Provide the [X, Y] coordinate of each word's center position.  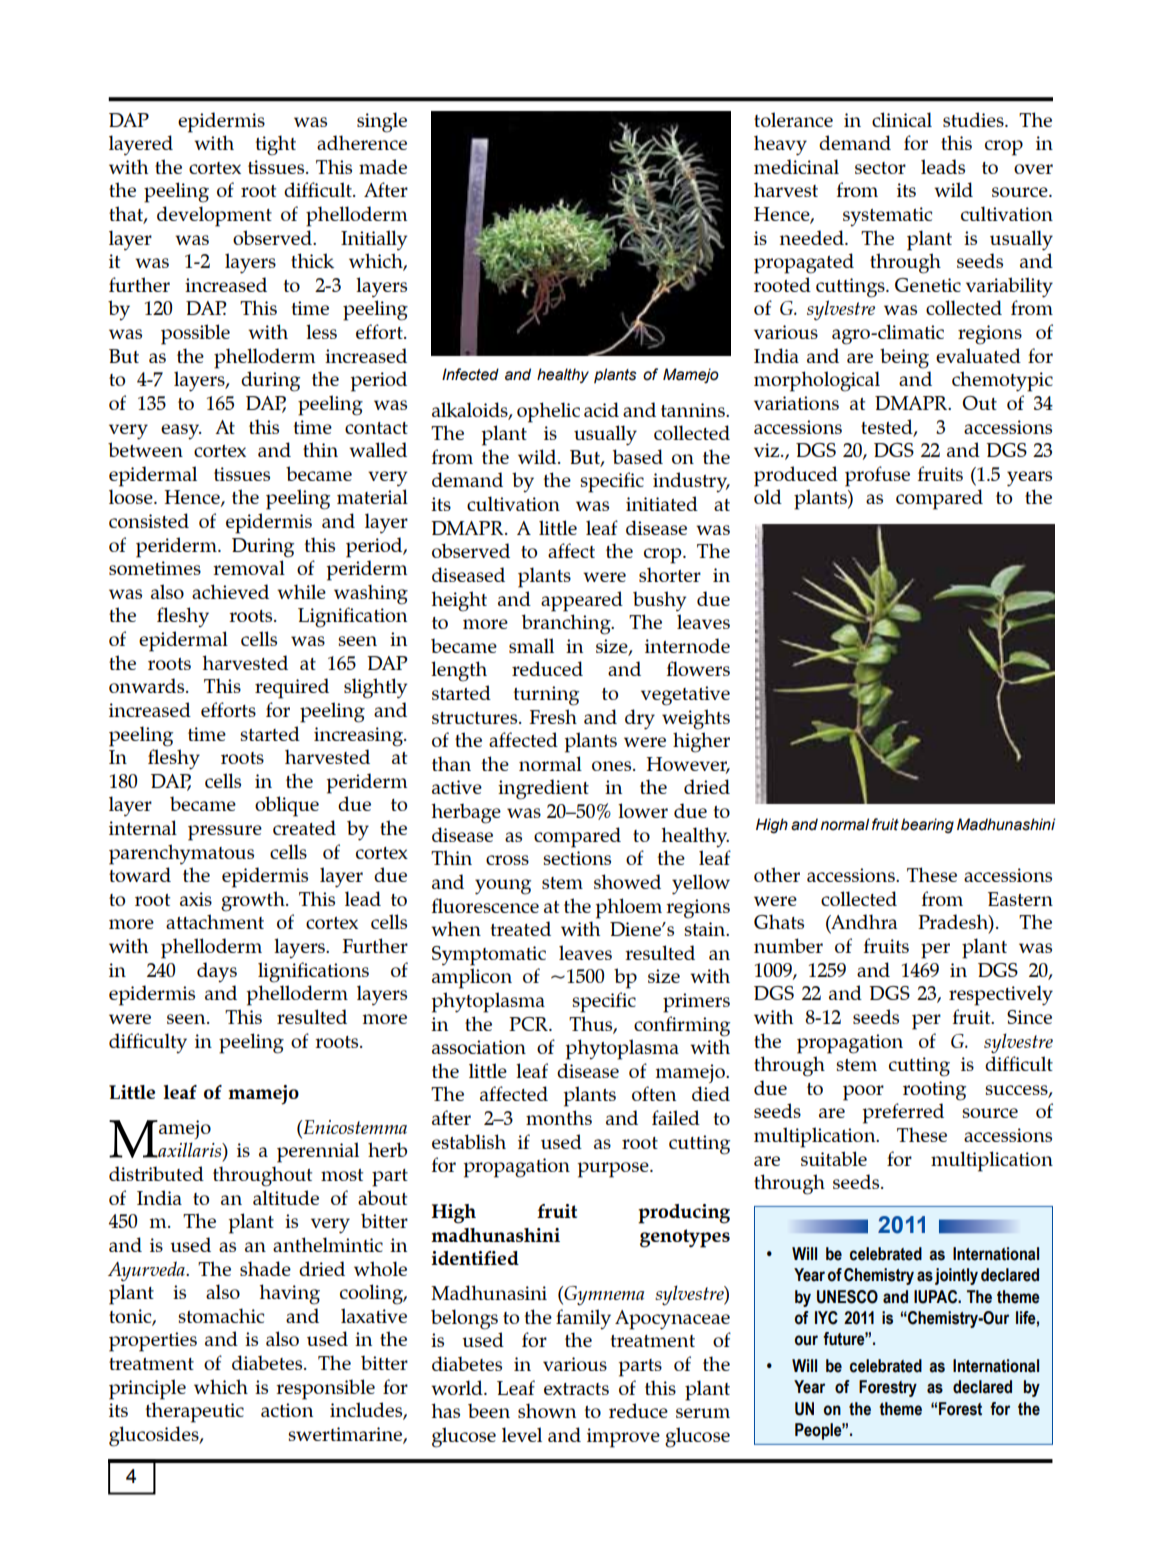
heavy [780, 145]
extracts [576, 1389]
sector [880, 168]
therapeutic [195, 1412]
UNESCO [847, 1297]
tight [276, 145]
